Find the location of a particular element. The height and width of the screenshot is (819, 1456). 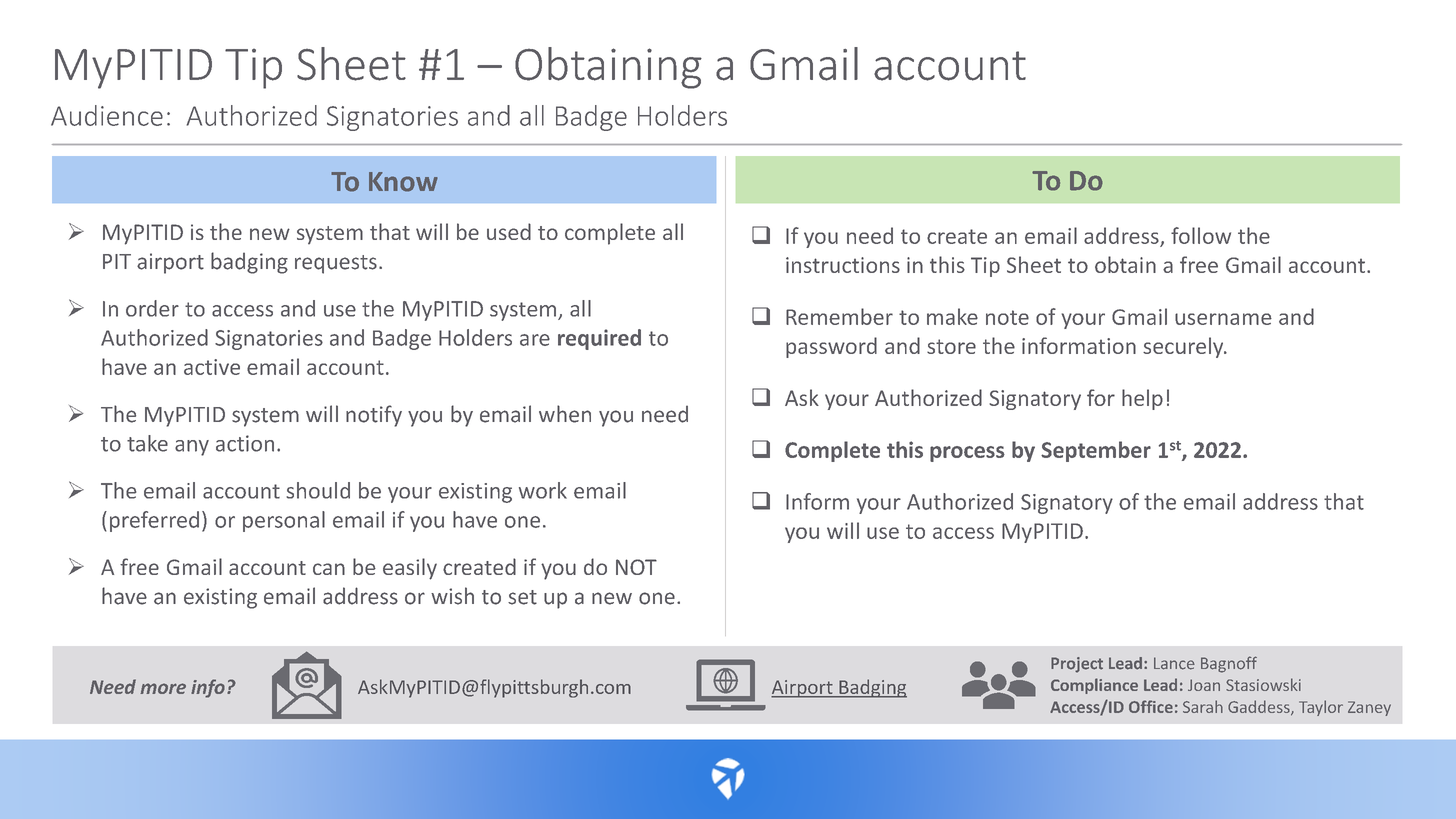

Audience is located at coordinates (107, 115).
